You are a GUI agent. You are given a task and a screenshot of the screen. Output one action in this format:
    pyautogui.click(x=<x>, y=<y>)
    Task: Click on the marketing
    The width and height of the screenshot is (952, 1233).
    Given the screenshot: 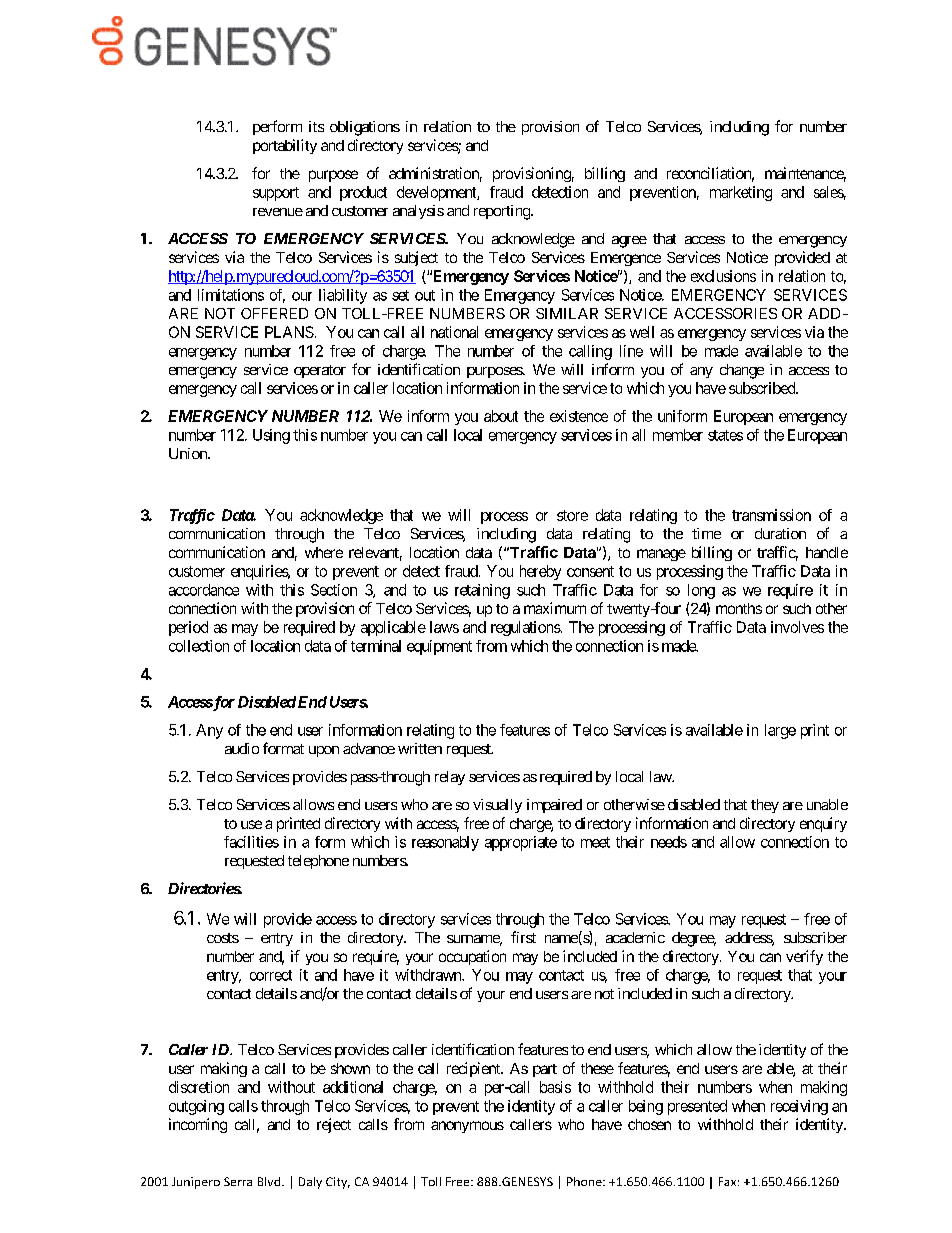 What is the action you would take?
    pyautogui.click(x=741, y=193)
